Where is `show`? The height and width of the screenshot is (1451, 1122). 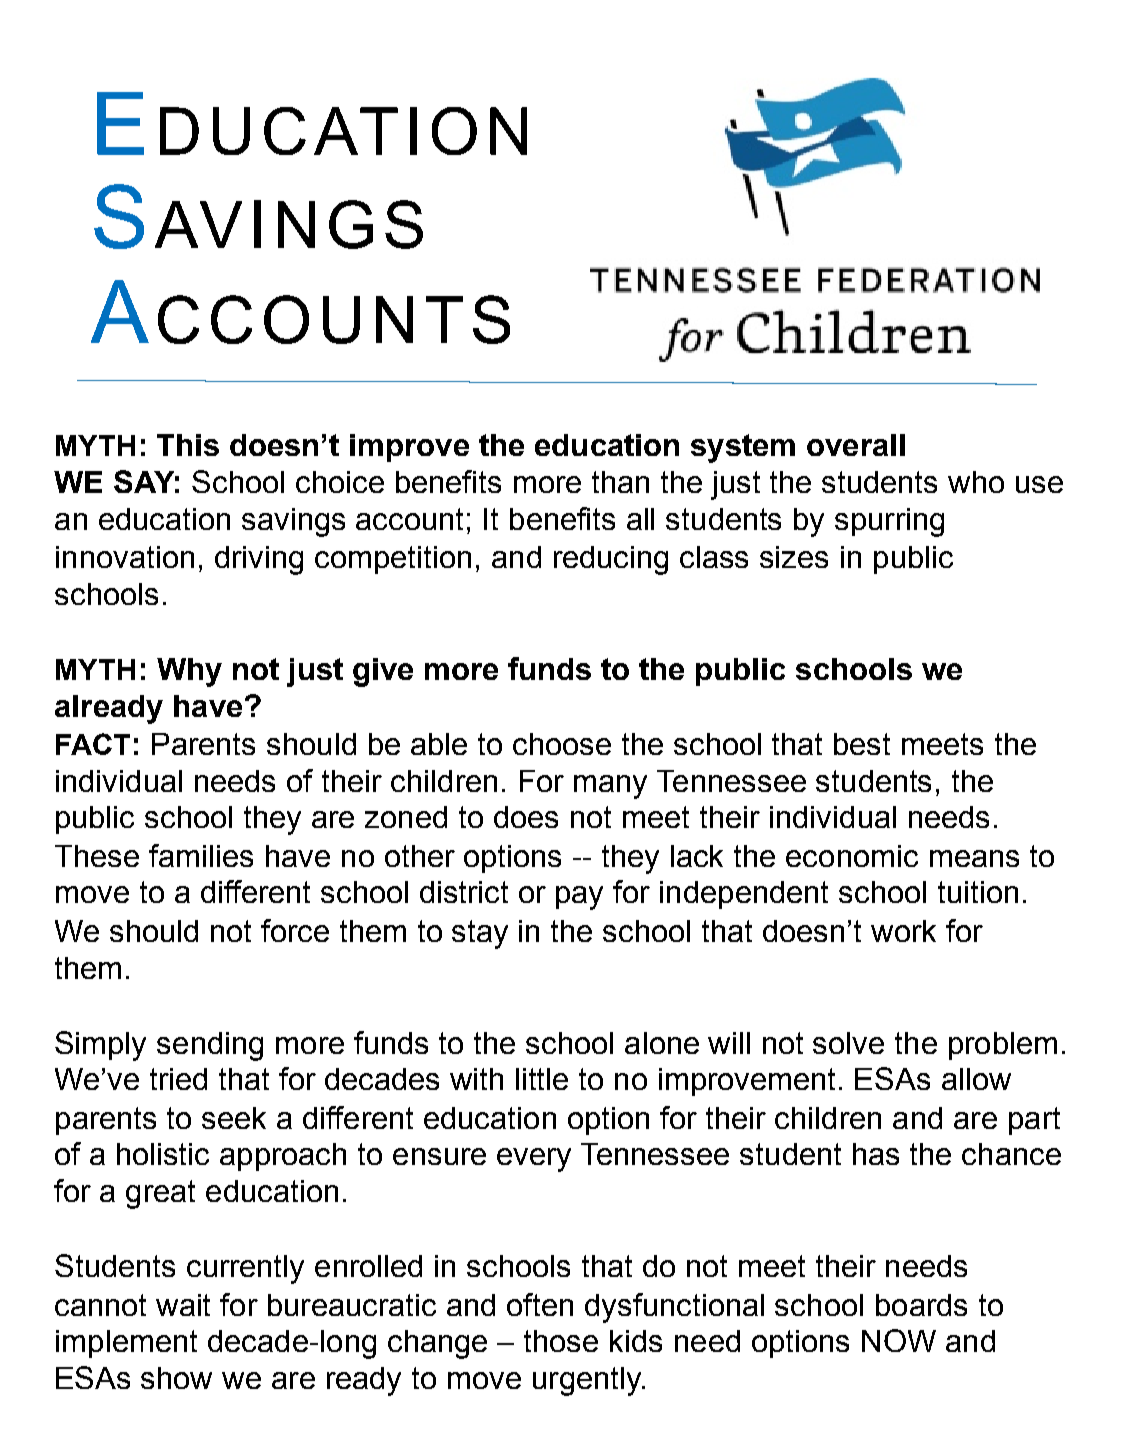
show is located at coordinates (176, 1378).
